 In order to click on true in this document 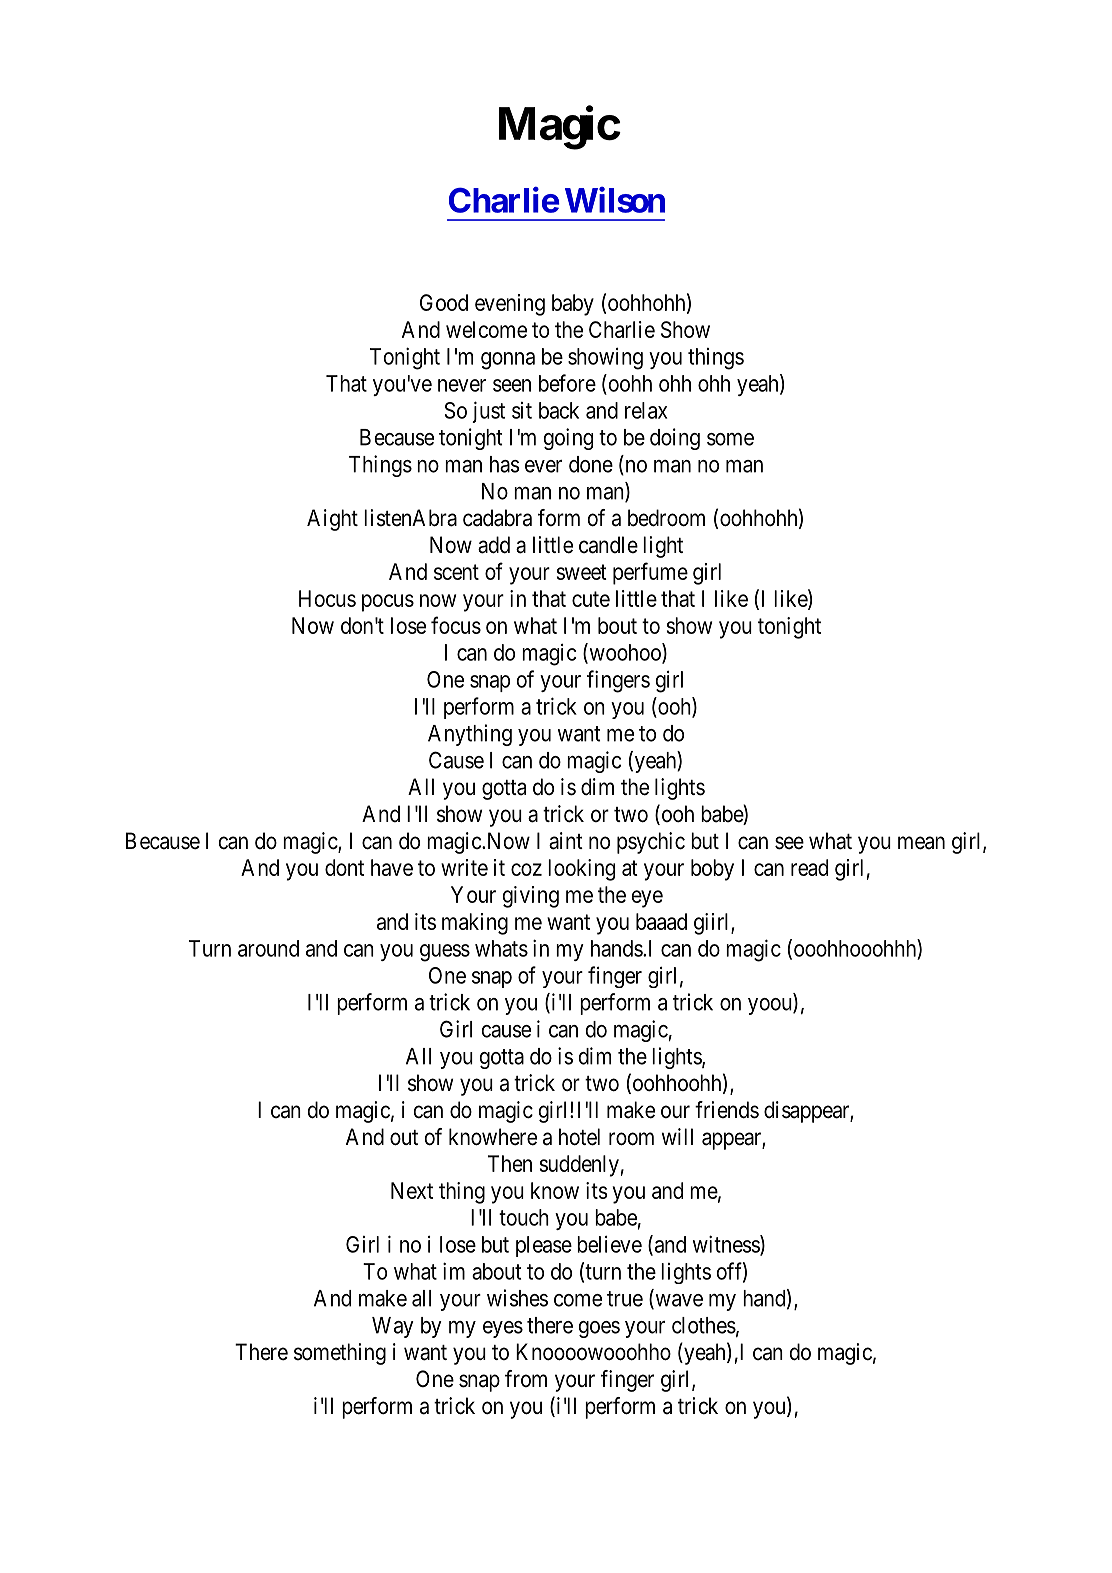, I will do `click(625, 1299)`.
